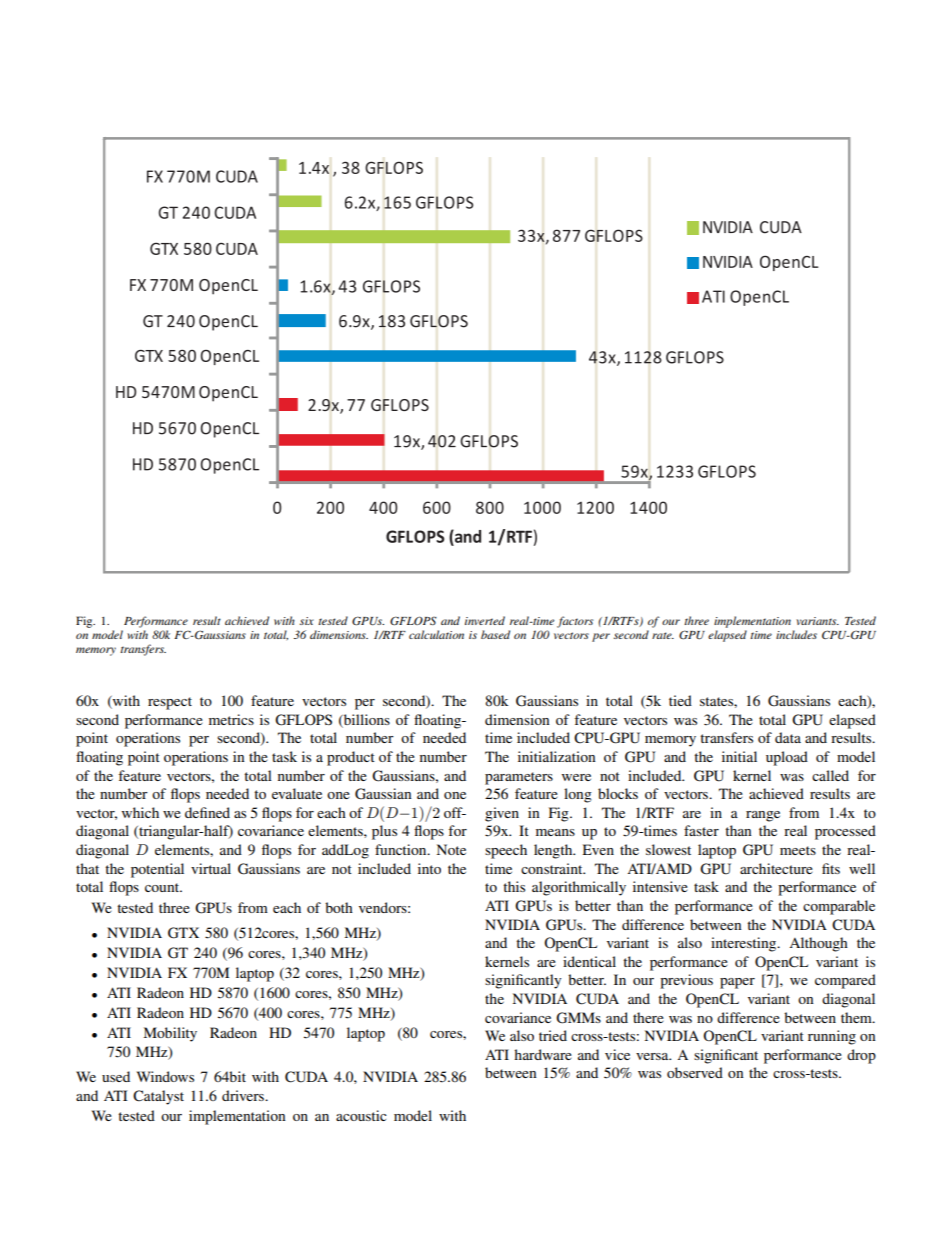 Image resolution: width=952 pixels, height=1233 pixels. I want to click on observed, so click(695, 1072).
